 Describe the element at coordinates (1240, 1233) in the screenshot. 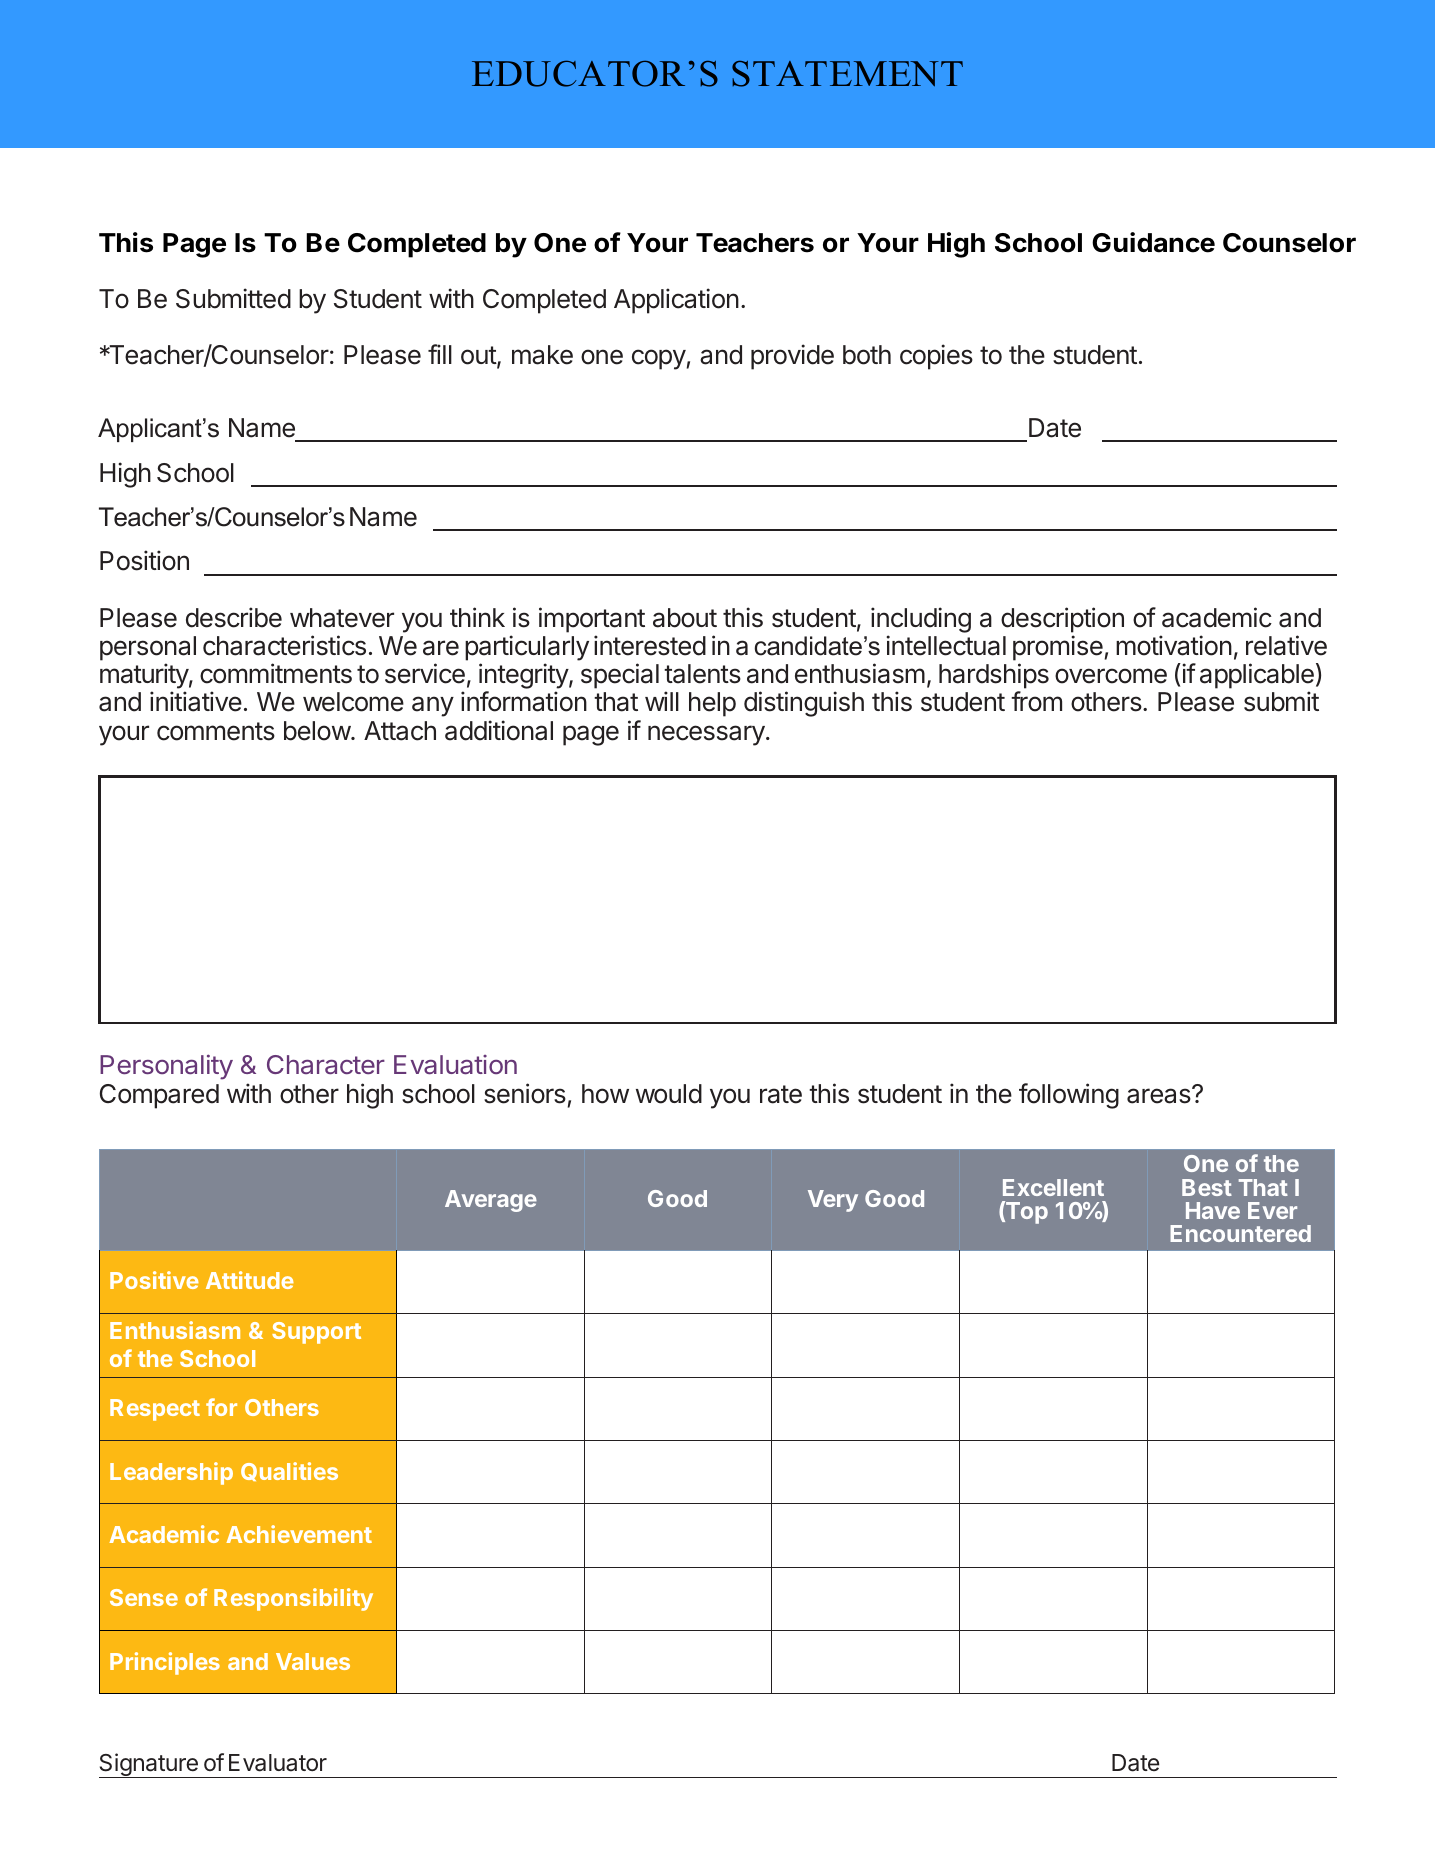

I see `Encountered` at that location.
